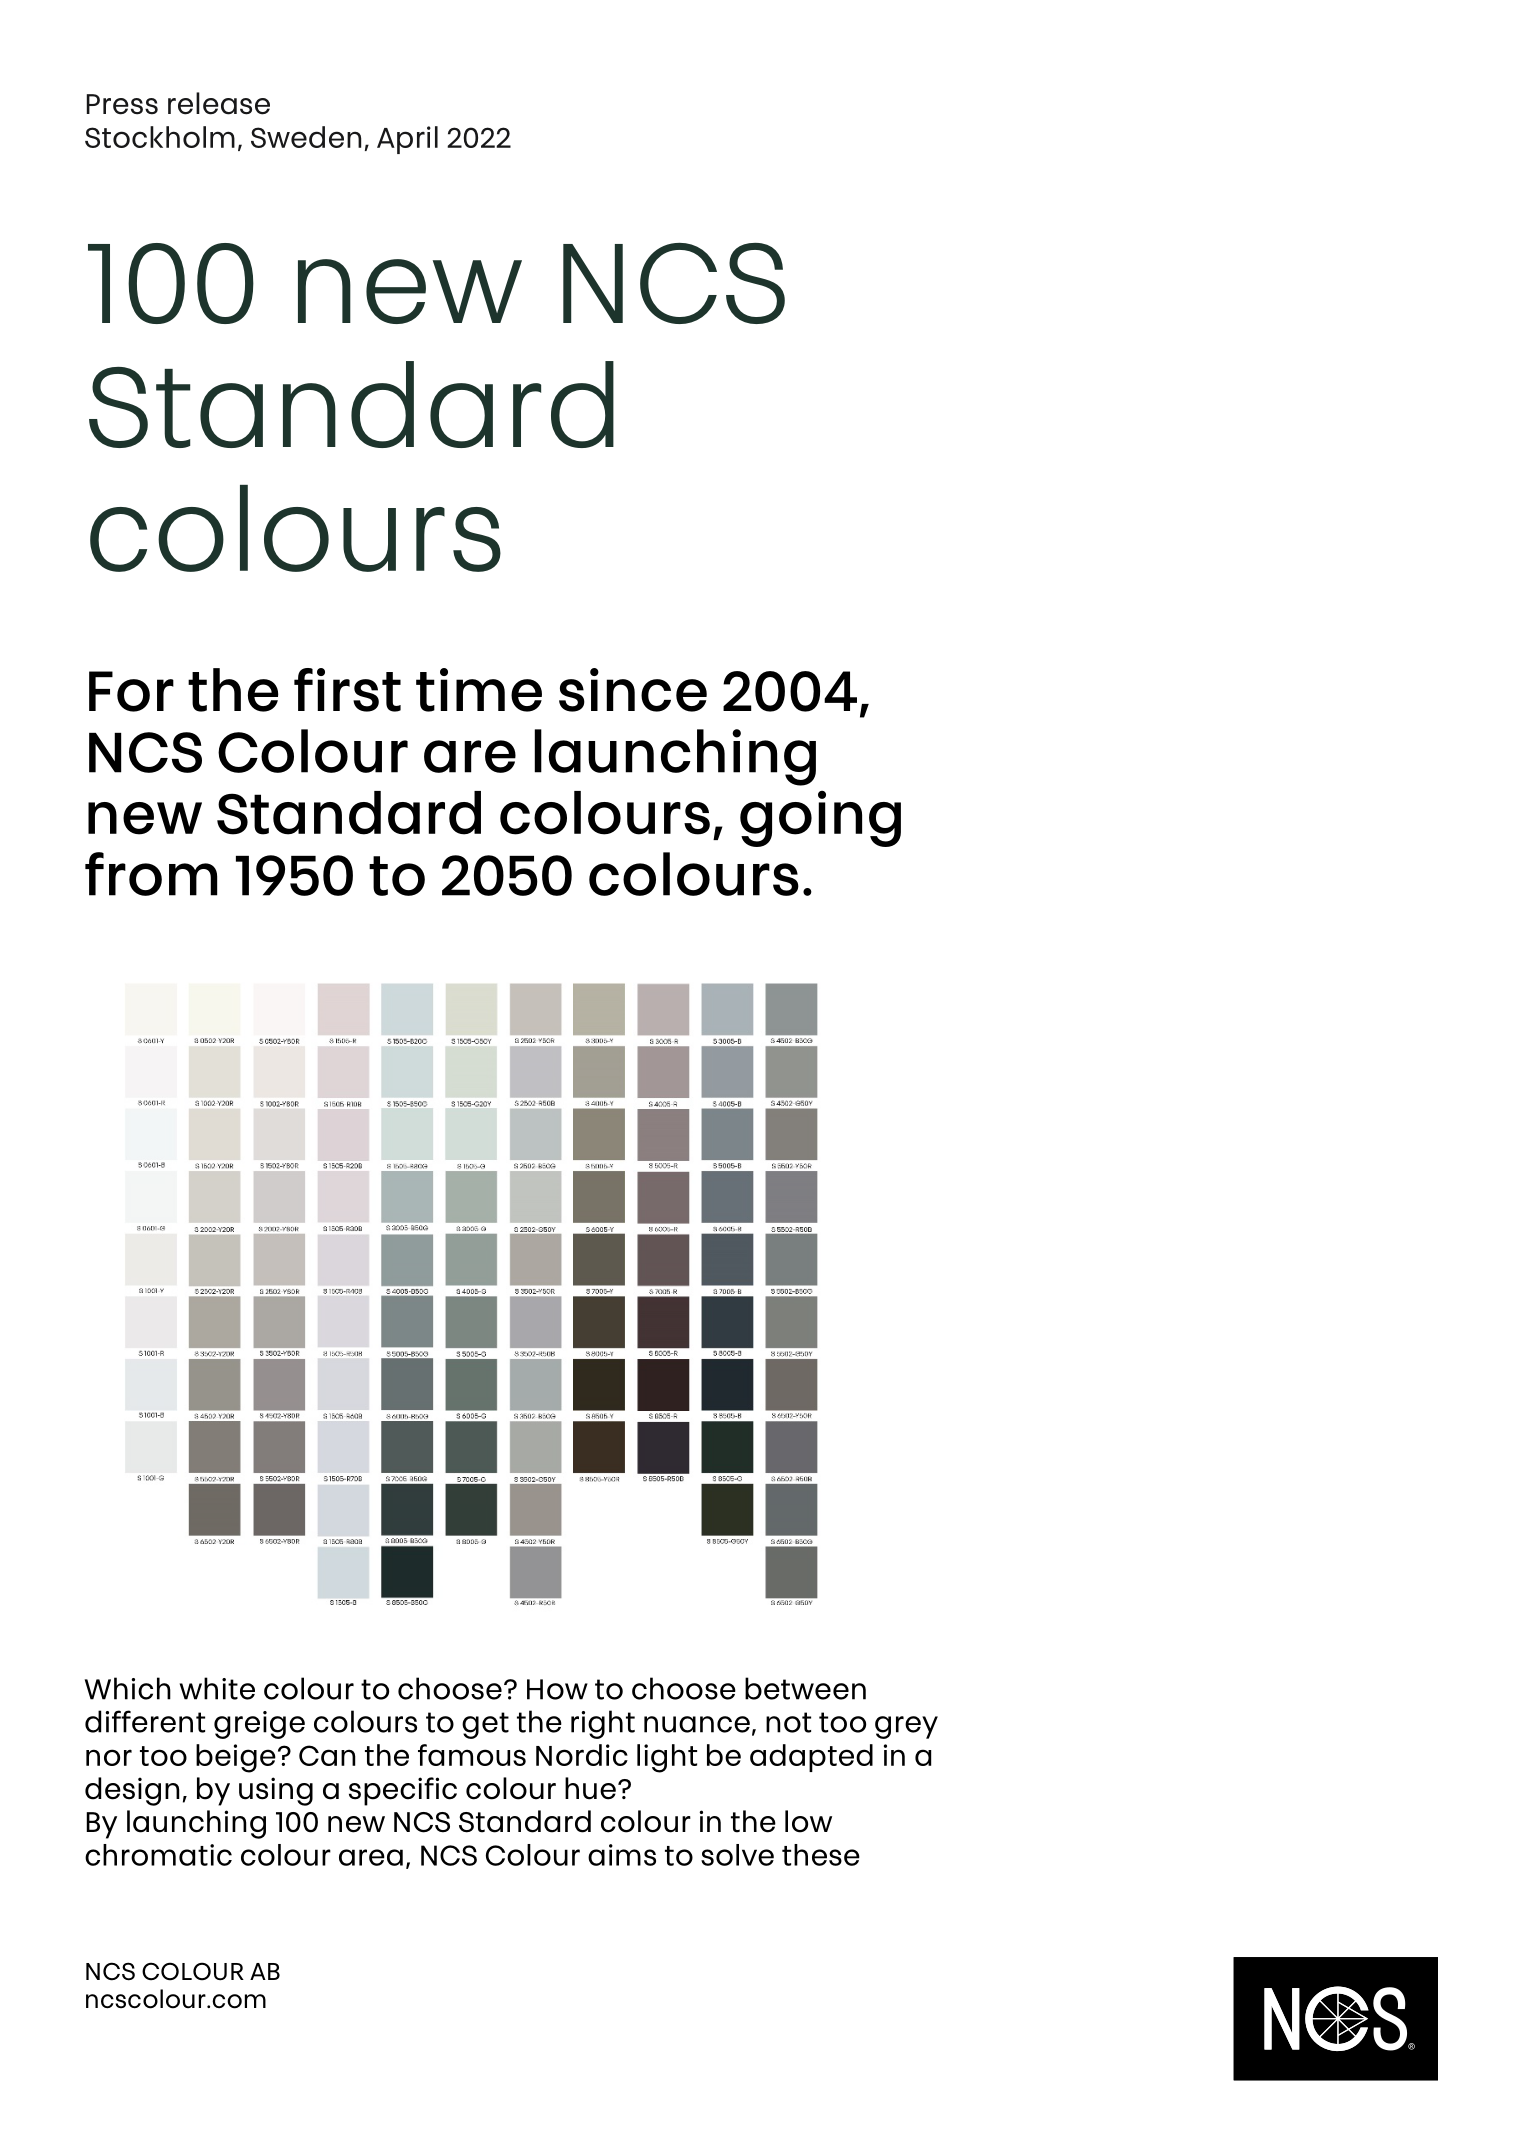 The image size is (1522, 2154). Describe the element at coordinates (151, 874) in the screenshot. I see `from` at that location.
